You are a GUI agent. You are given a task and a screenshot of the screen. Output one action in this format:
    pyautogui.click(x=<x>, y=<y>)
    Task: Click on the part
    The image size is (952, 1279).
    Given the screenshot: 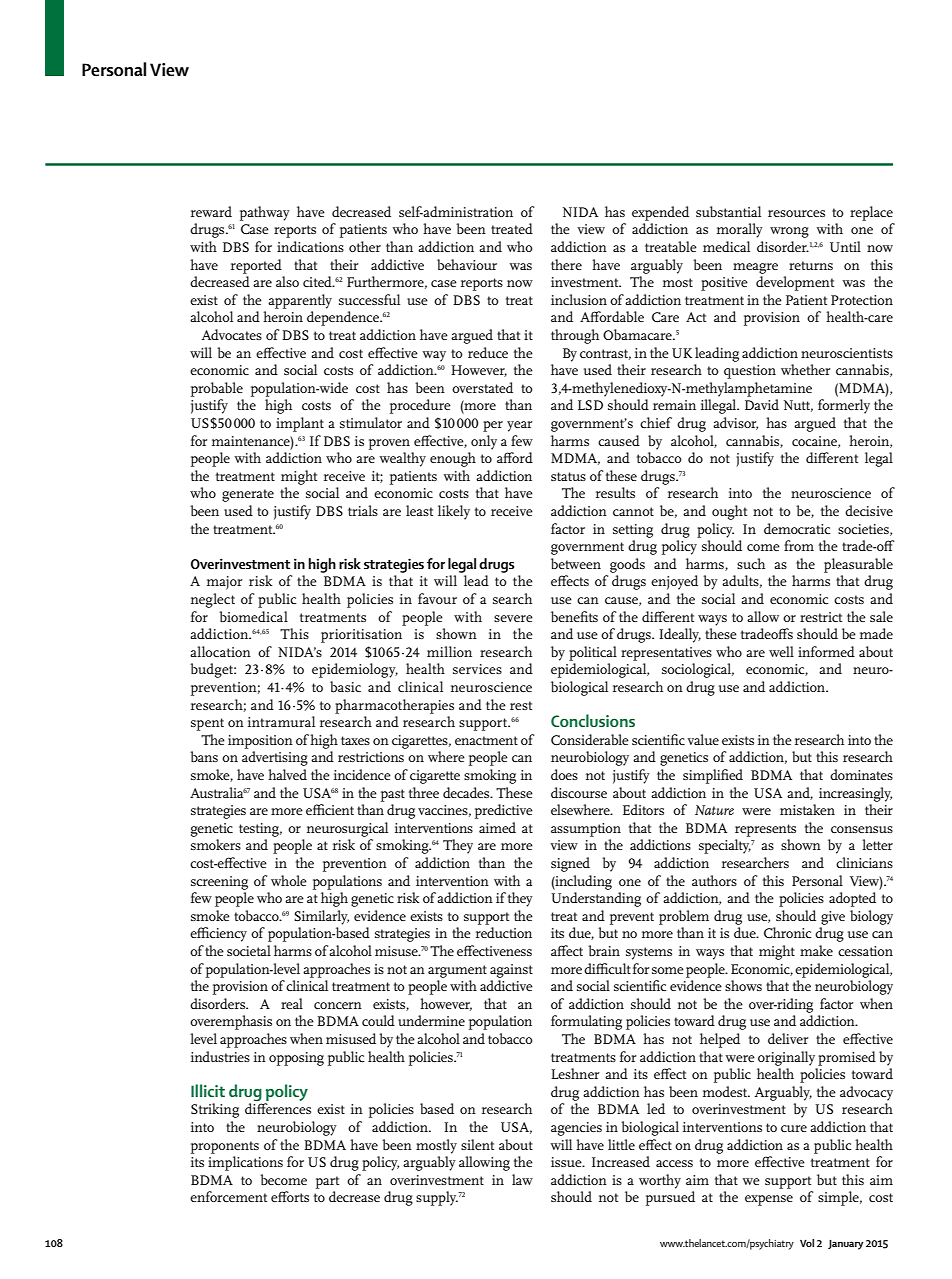 What is the action you would take?
    pyautogui.click(x=327, y=1182)
